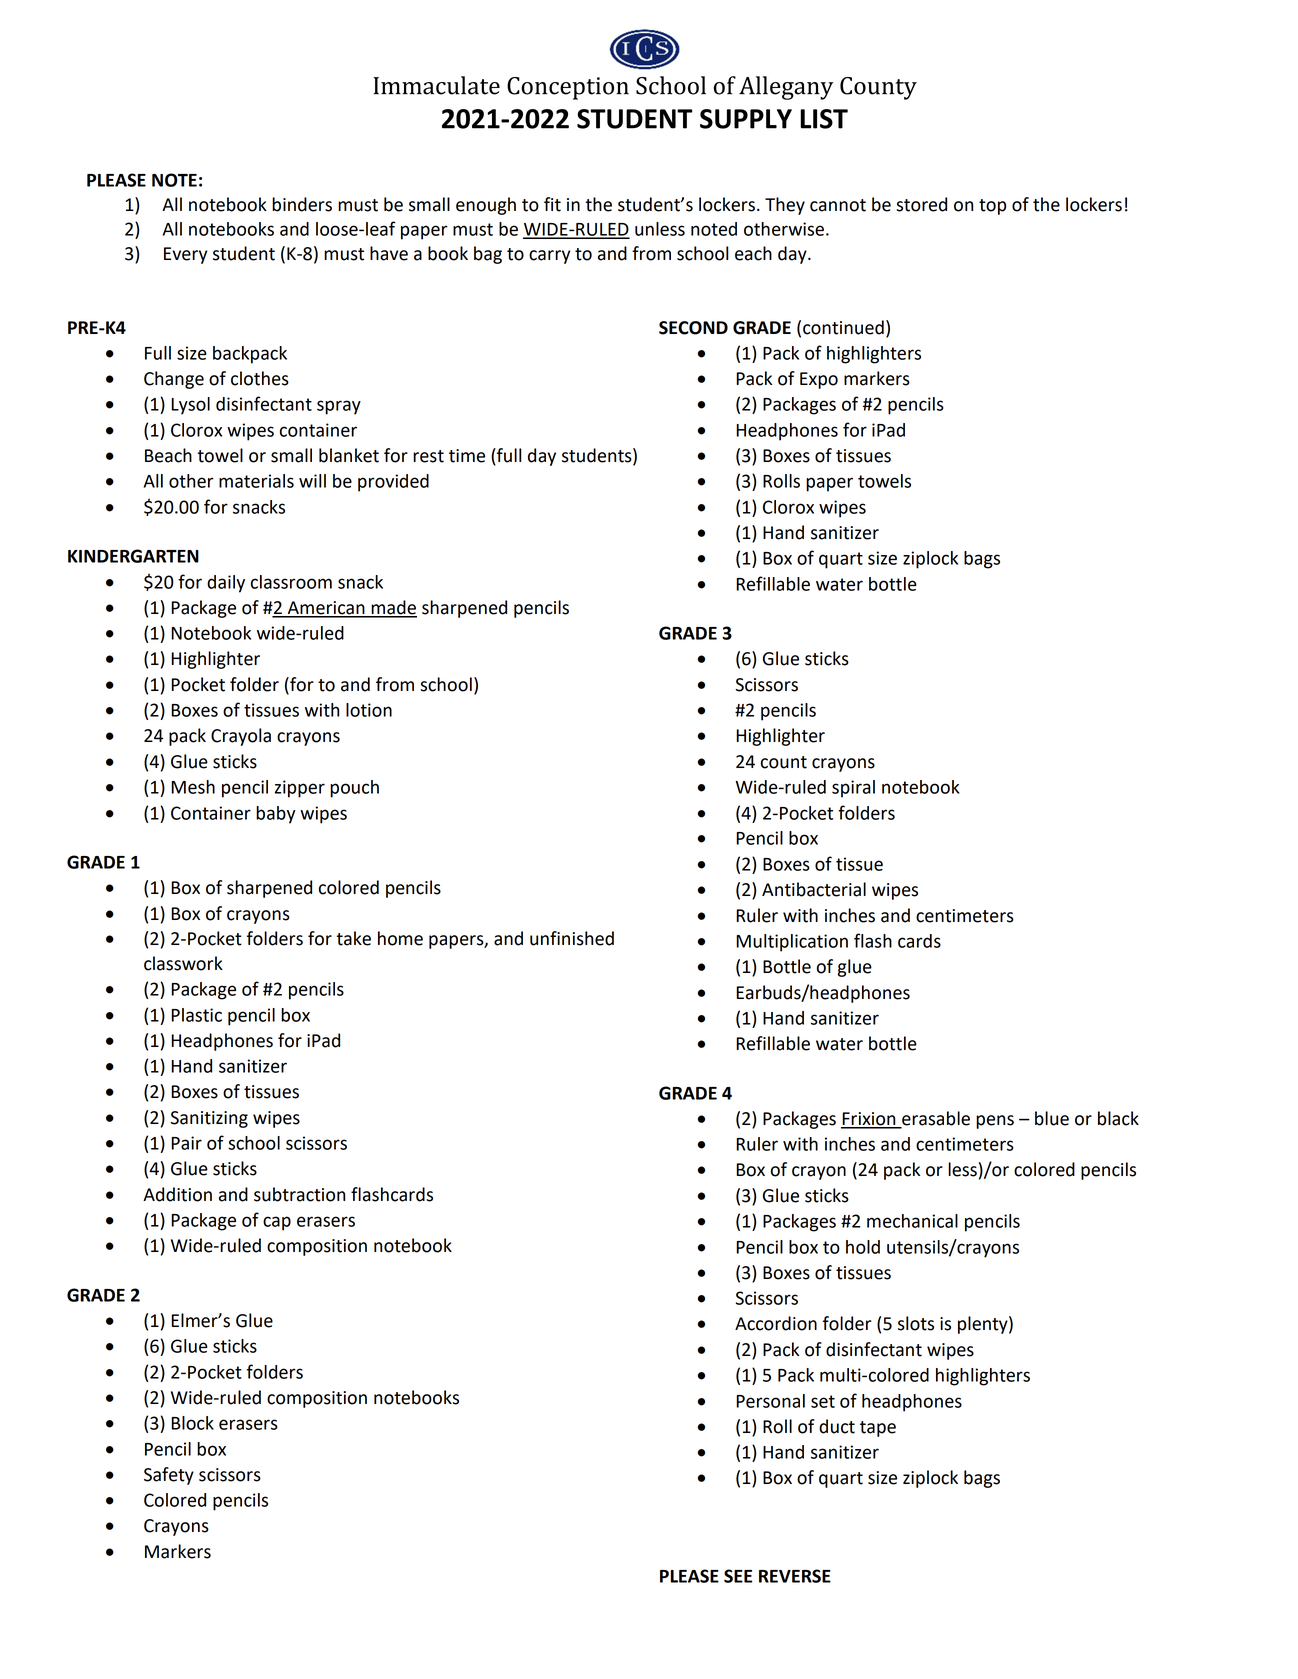  I want to click on Safety, so click(169, 1476).
